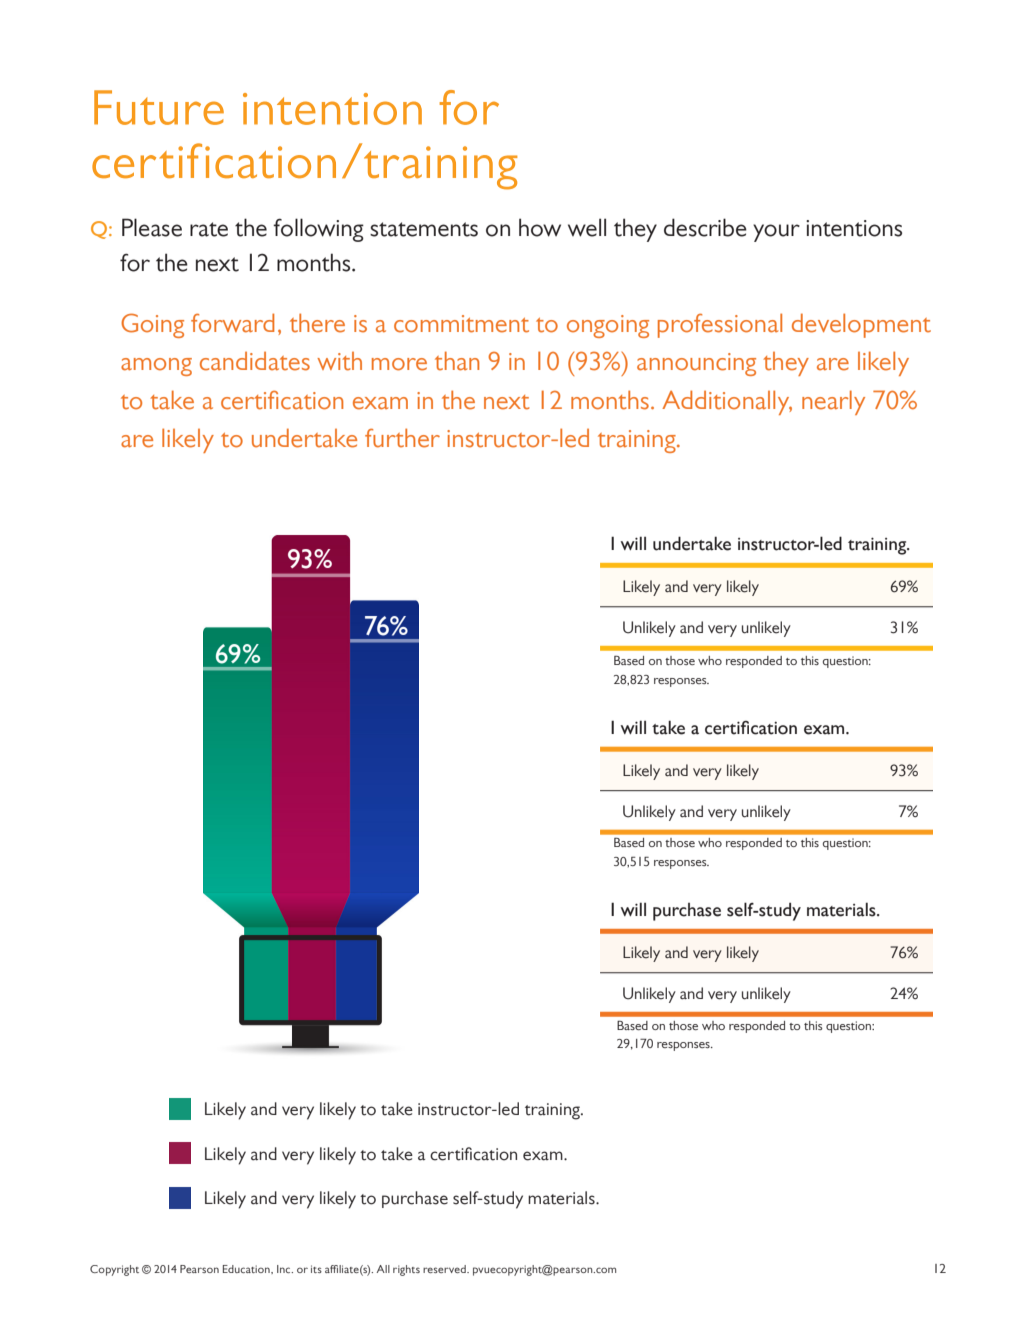 The image size is (1023, 1324). Describe the element at coordinates (159, 107) in the image. I see `Future` at that location.
